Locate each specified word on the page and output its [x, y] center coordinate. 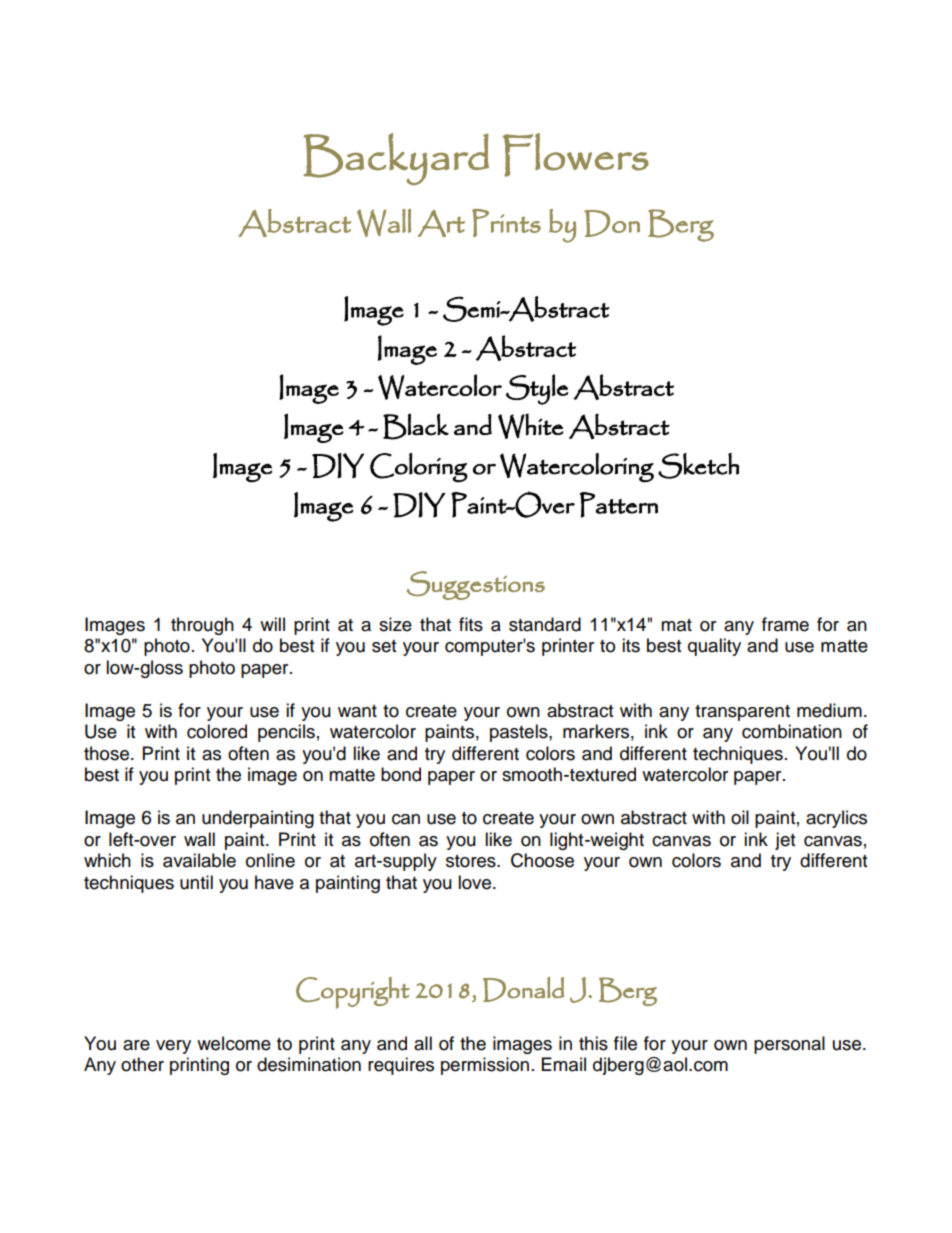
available [199, 860]
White [530, 426]
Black [416, 426]
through [202, 626]
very [173, 1047]
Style [537, 389]
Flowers [576, 155]
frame [785, 624]
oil [740, 817]
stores [472, 861]
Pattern [619, 505]
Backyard [396, 159]
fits [471, 624]
